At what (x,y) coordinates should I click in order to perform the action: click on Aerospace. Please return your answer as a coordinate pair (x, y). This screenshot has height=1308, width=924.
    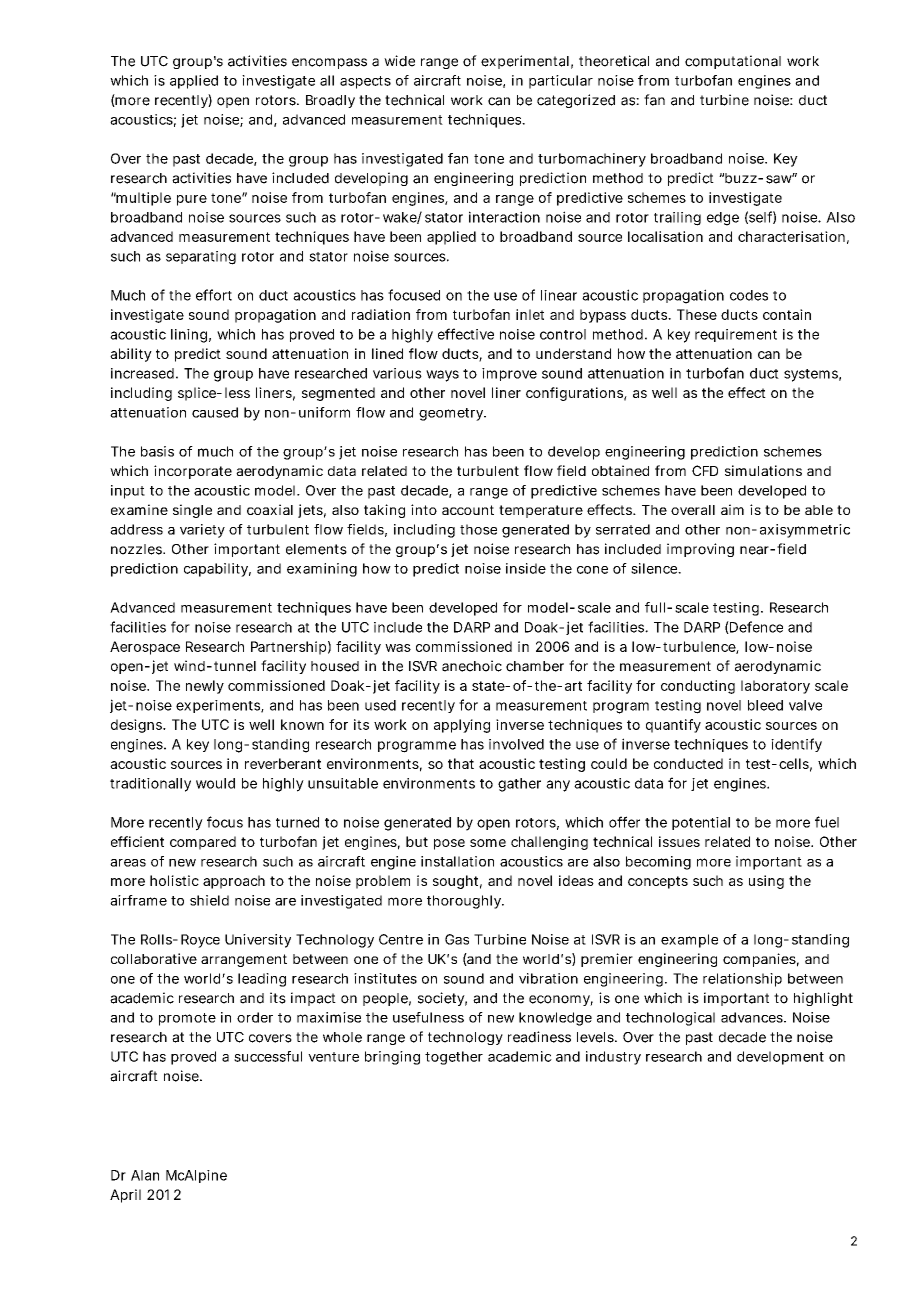
    Looking at the image, I should click on (145, 648).
